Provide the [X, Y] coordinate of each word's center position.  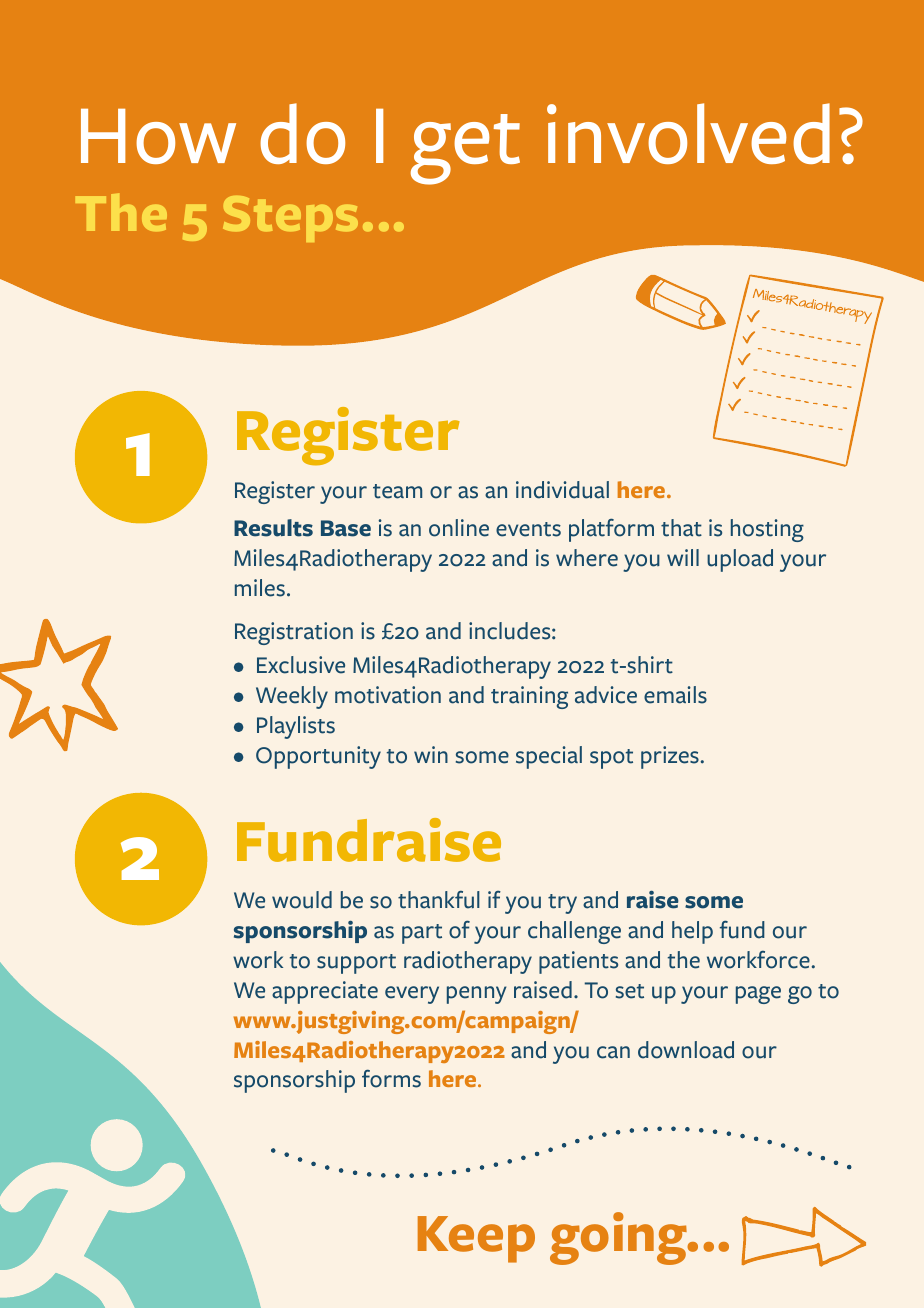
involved [688, 133]
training [529, 697]
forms [391, 1078]
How [158, 136]
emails [675, 695]
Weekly [292, 697]
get [465, 149]
